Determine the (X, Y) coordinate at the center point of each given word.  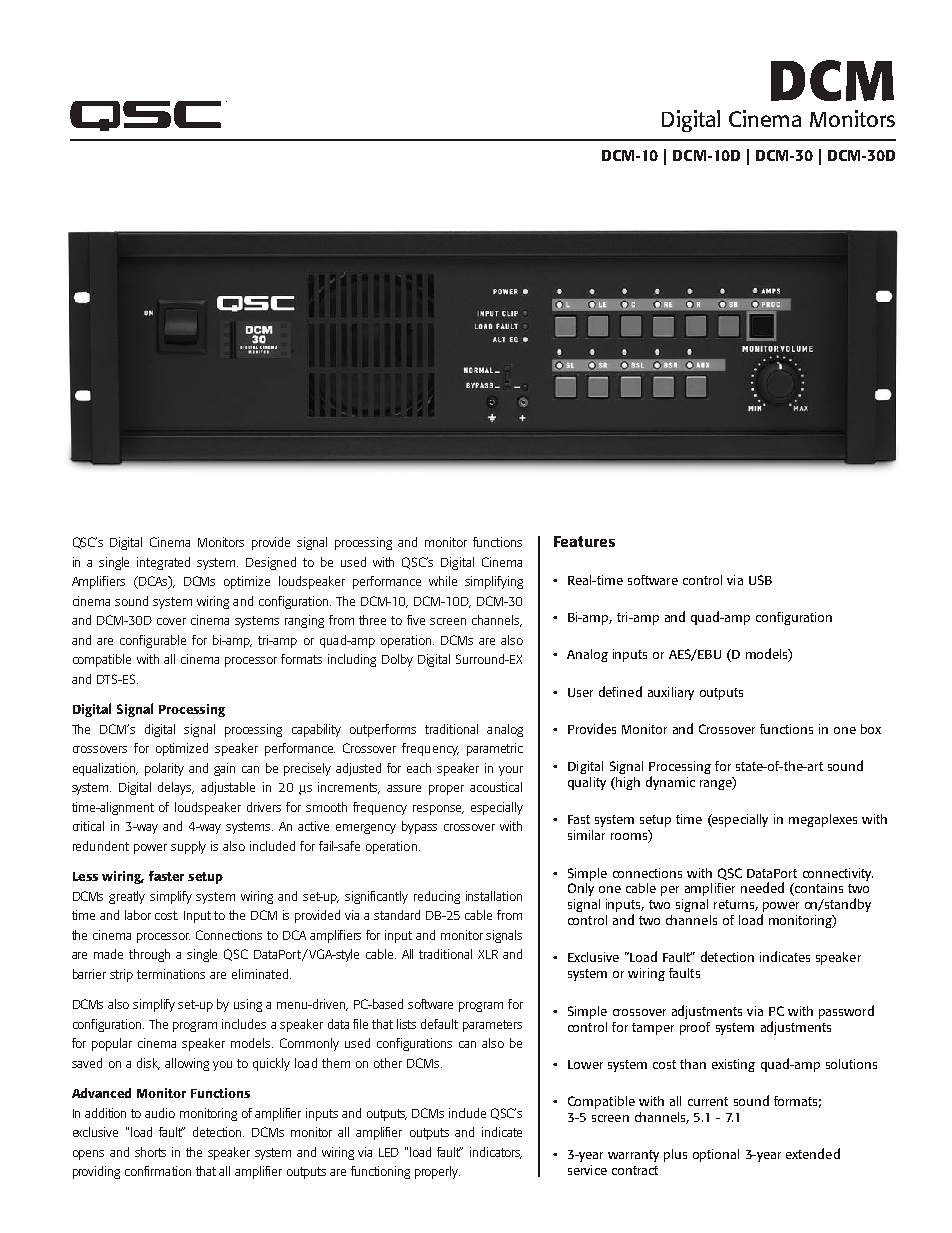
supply (188, 847)
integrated (163, 563)
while (443, 581)
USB (760, 580)
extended (813, 1153)
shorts (150, 1152)
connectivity (838, 874)
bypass (419, 827)
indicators (496, 1153)
